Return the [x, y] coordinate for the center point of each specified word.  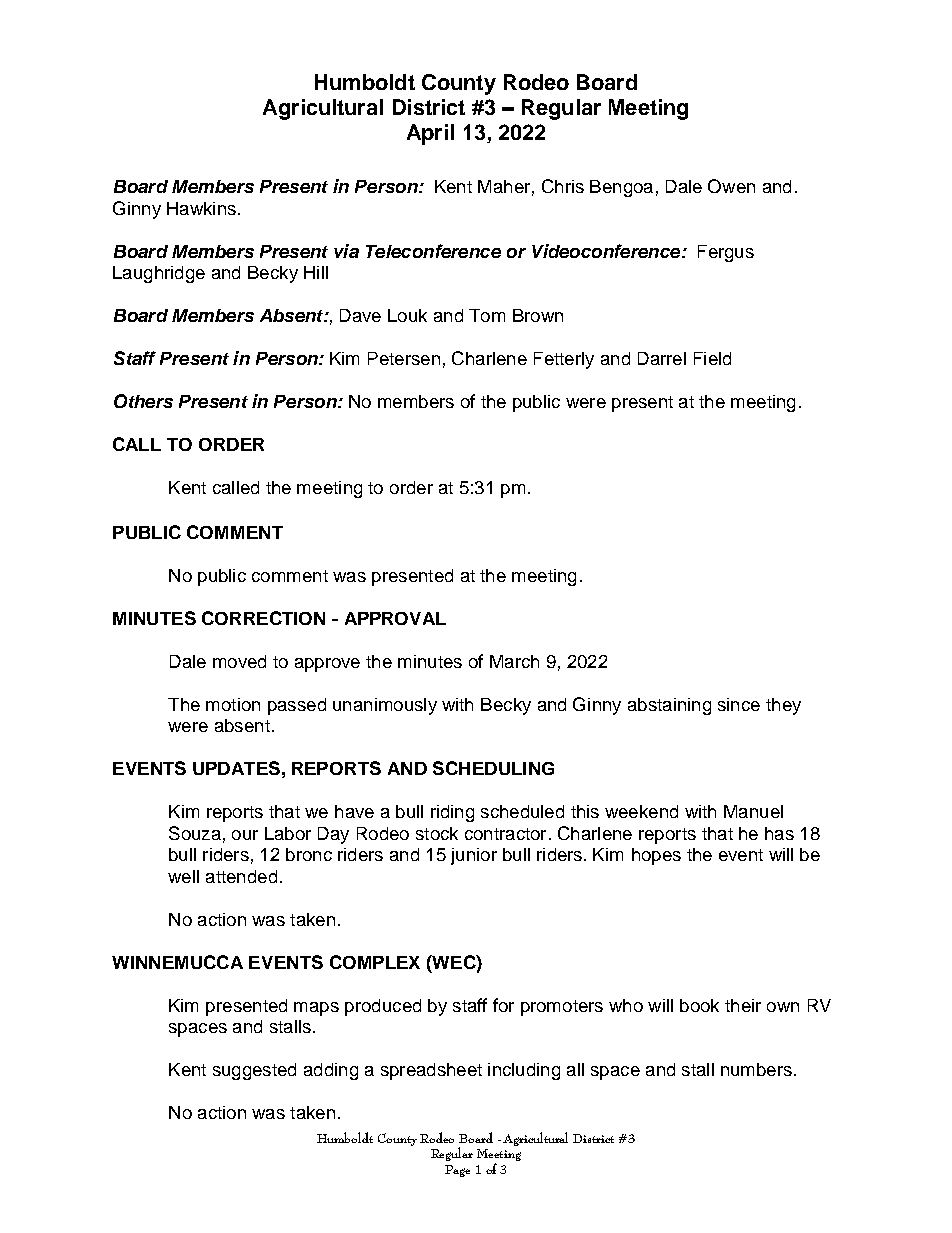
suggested [254, 1071]
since [739, 704]
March [514, 661]
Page [457, 1171]
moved [239, 661]
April [430, 134]
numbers [756, 1069]
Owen [731, 186]
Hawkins [201, 208]
